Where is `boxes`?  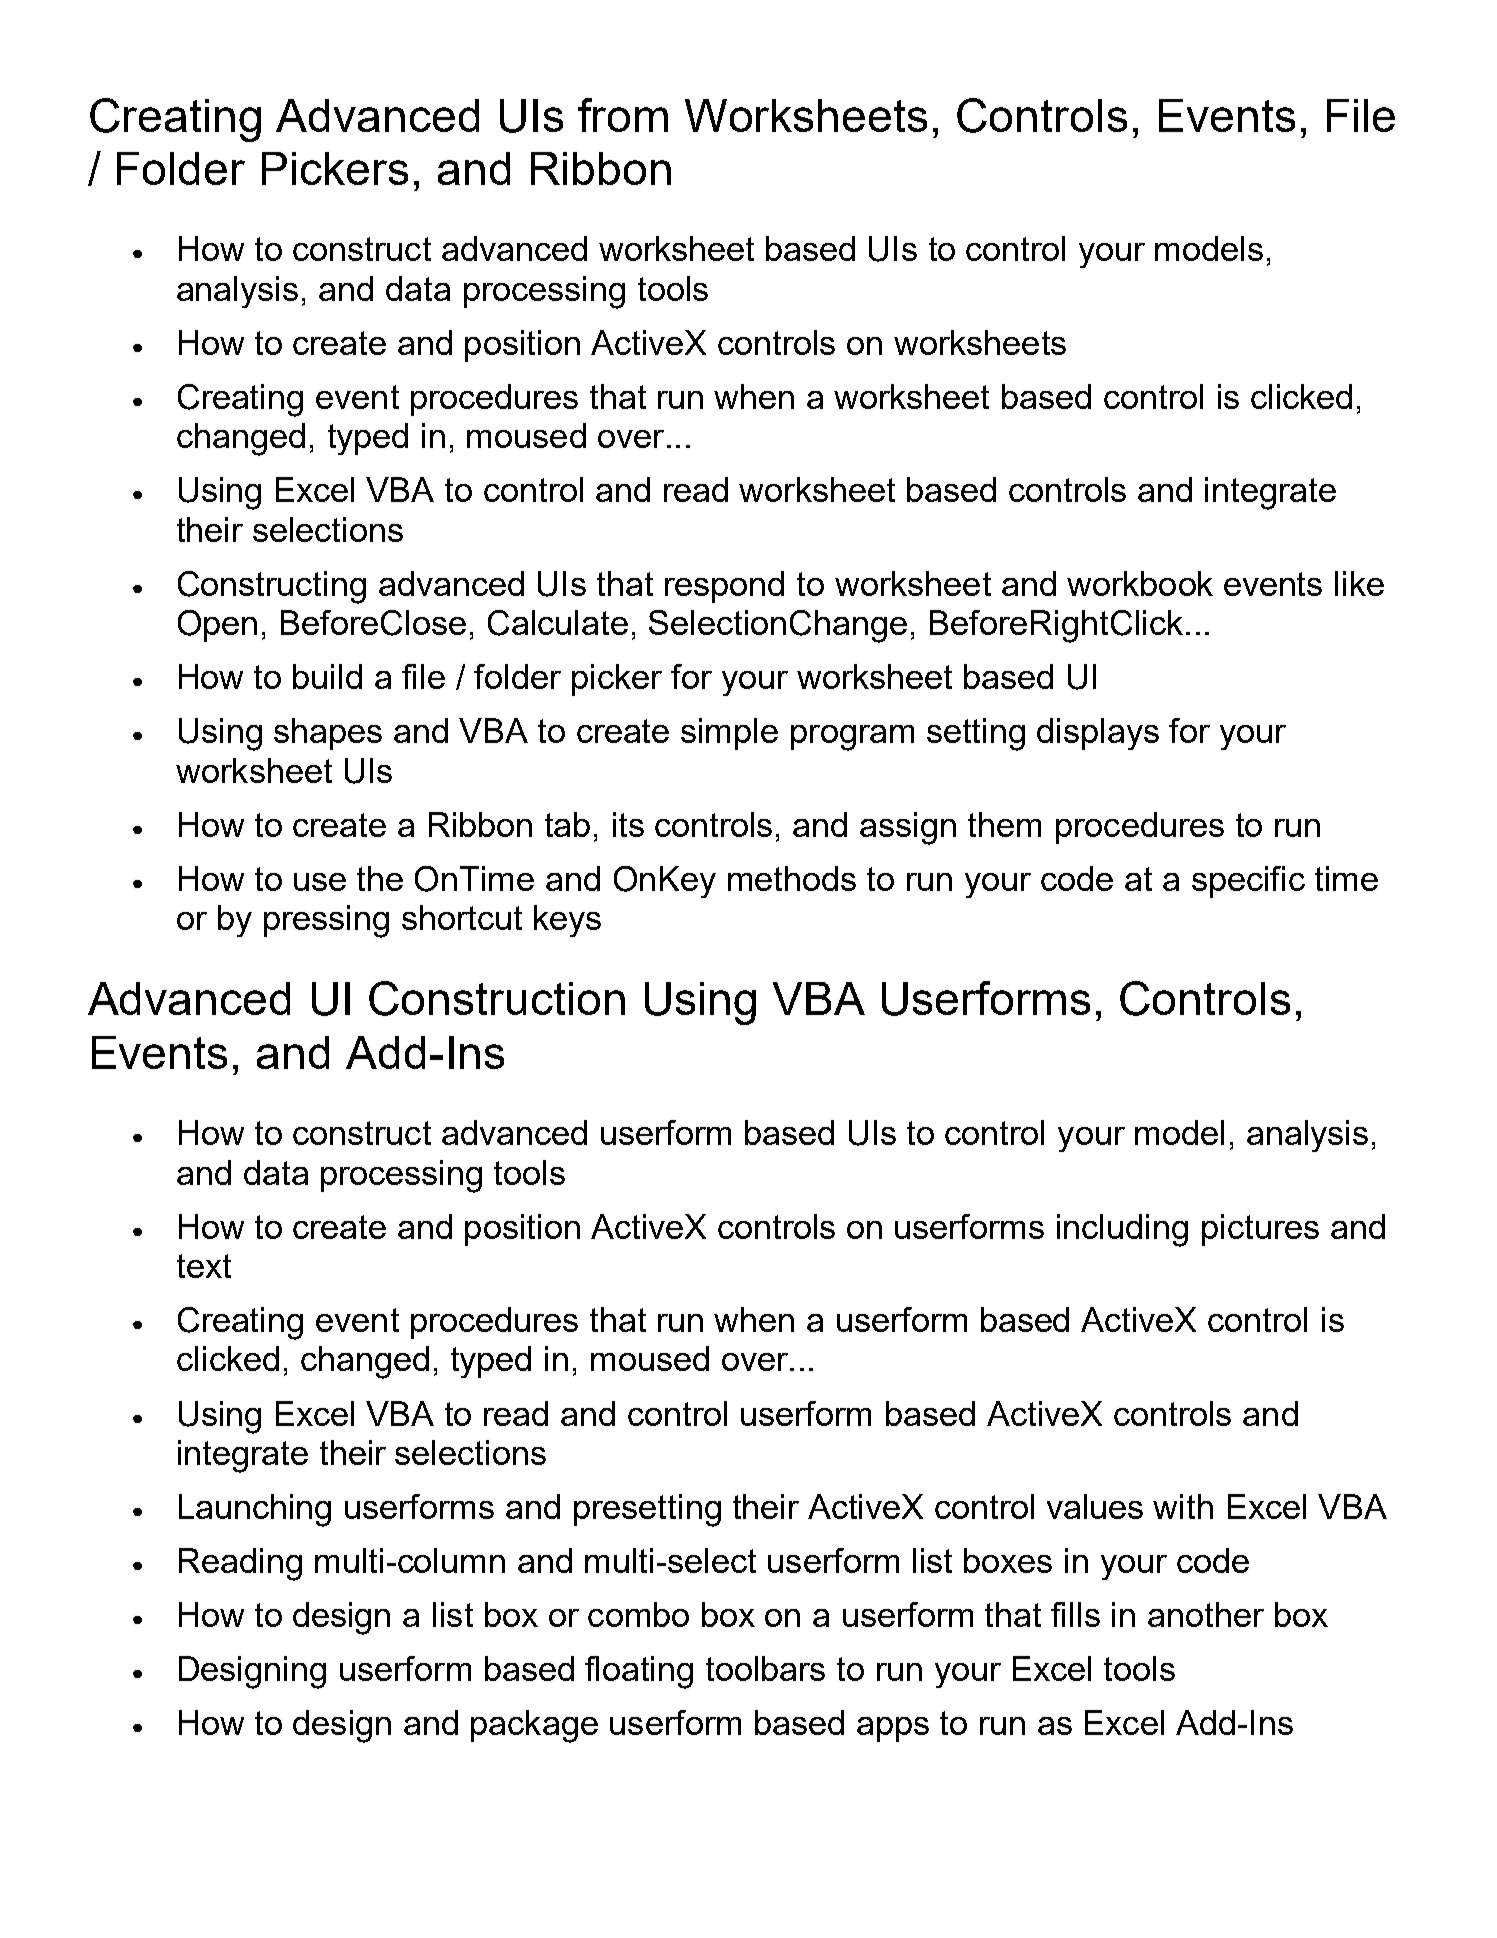
boxes is located at coordinates (1008, 1560).
